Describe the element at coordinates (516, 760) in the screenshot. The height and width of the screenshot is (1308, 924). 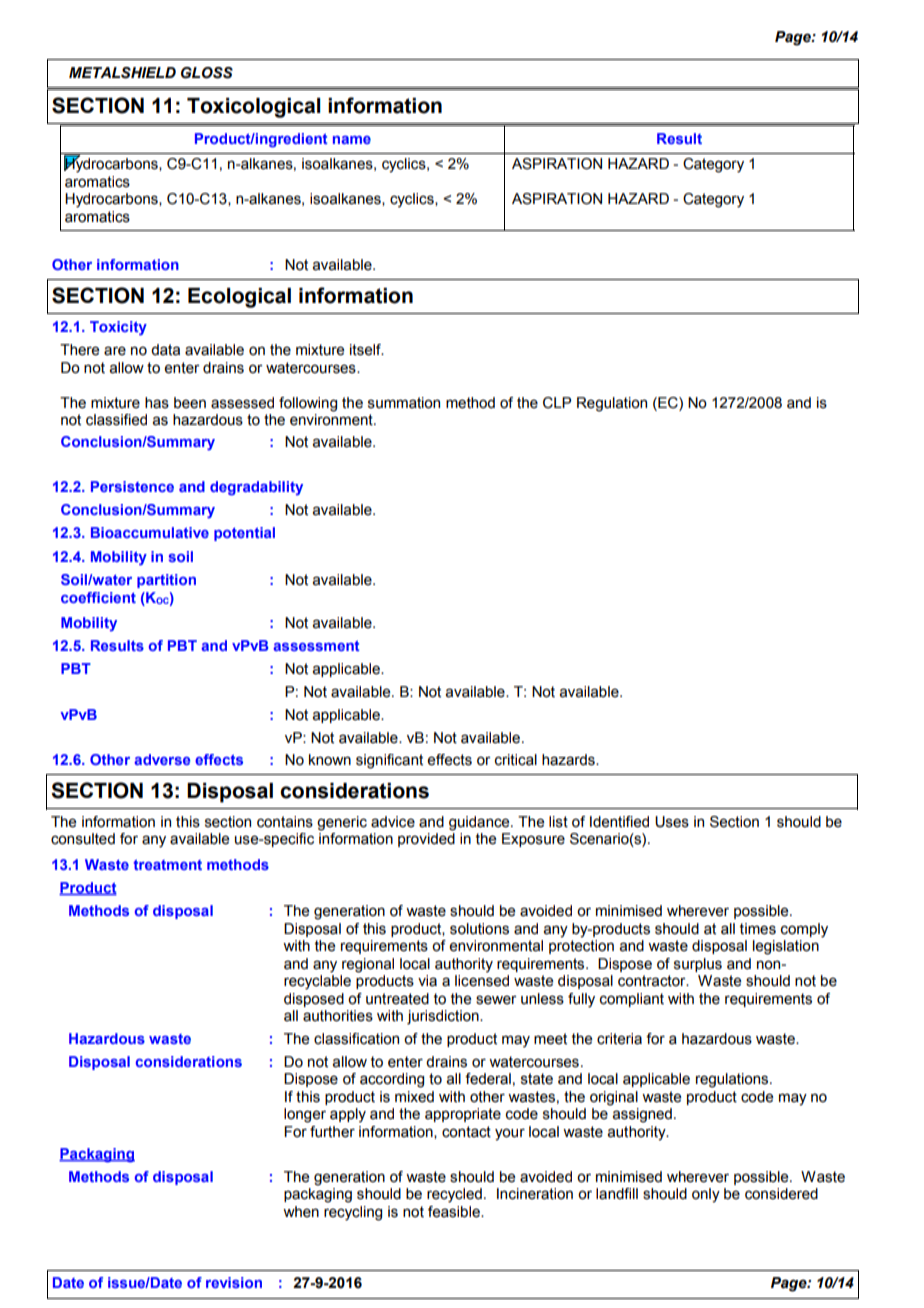
I see `critical` at that location.
